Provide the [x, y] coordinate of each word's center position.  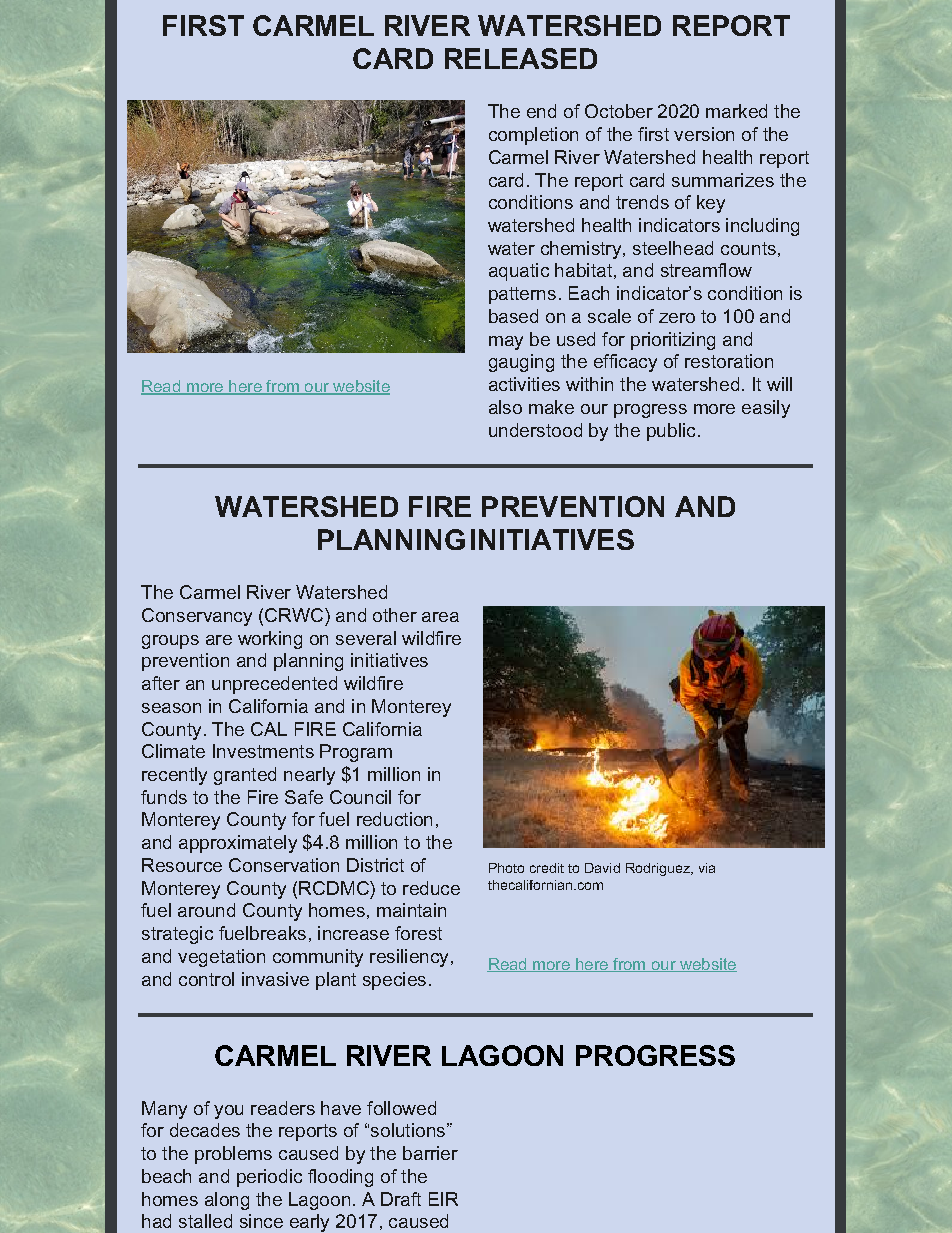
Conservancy [197, 617]
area [440, 617]
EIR [443, 1199]
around [206, 910]
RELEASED [521, 58]
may [506, 343]
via [707, 868]
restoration [729, 361]
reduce [431, 888]
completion [533, 136]
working [270, 640]
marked [736, 111]
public [671, 432]
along [227, 1201]
